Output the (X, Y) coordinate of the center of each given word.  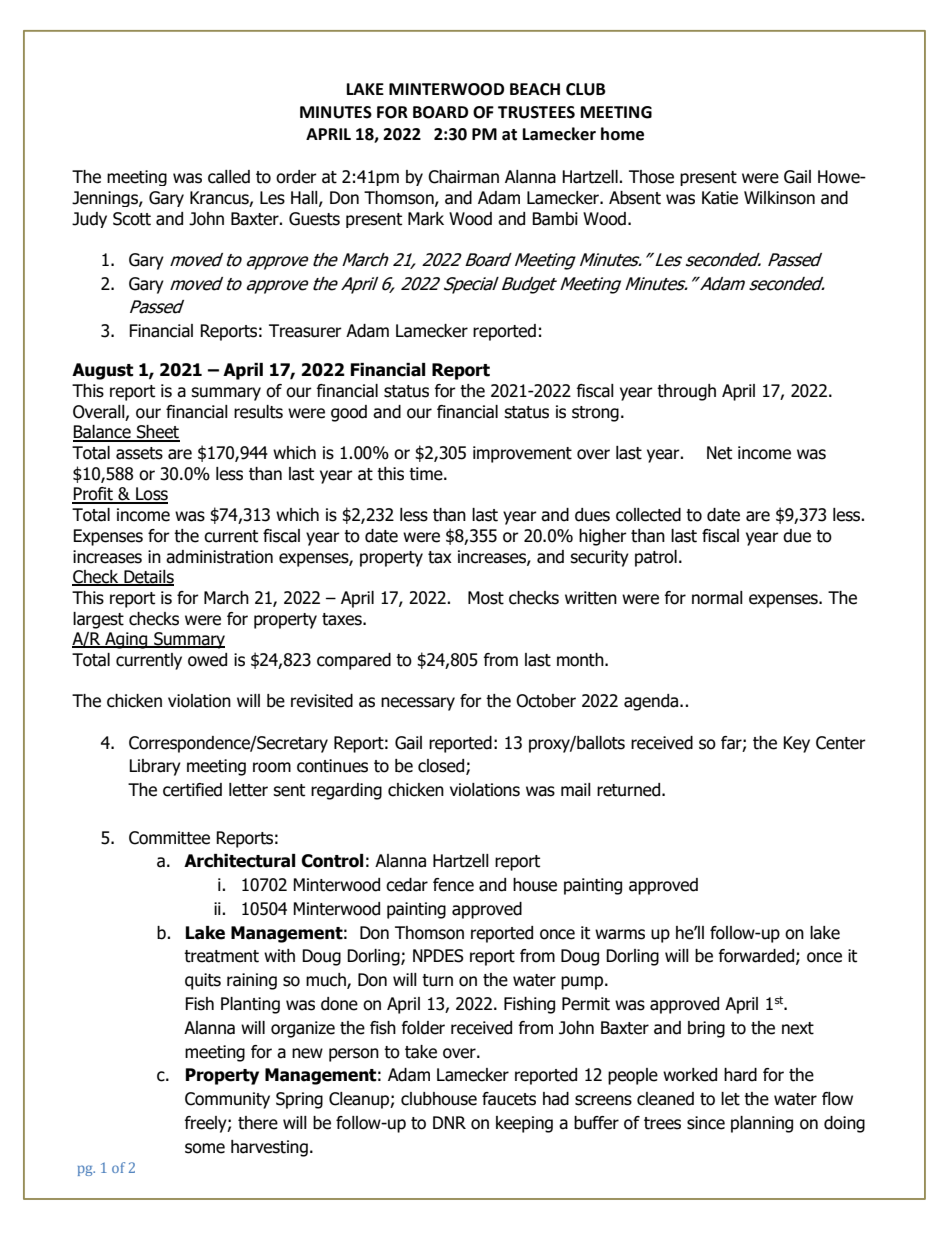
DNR (449, 1122)
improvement (522, 454)
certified (192, 790)
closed (442, 767)
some (205, 1148)
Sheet (157, 433)
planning (762, 1124)
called (229, 177)
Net (719, 453)
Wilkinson (779, 198)
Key (796, 744)
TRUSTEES (536, 112)
